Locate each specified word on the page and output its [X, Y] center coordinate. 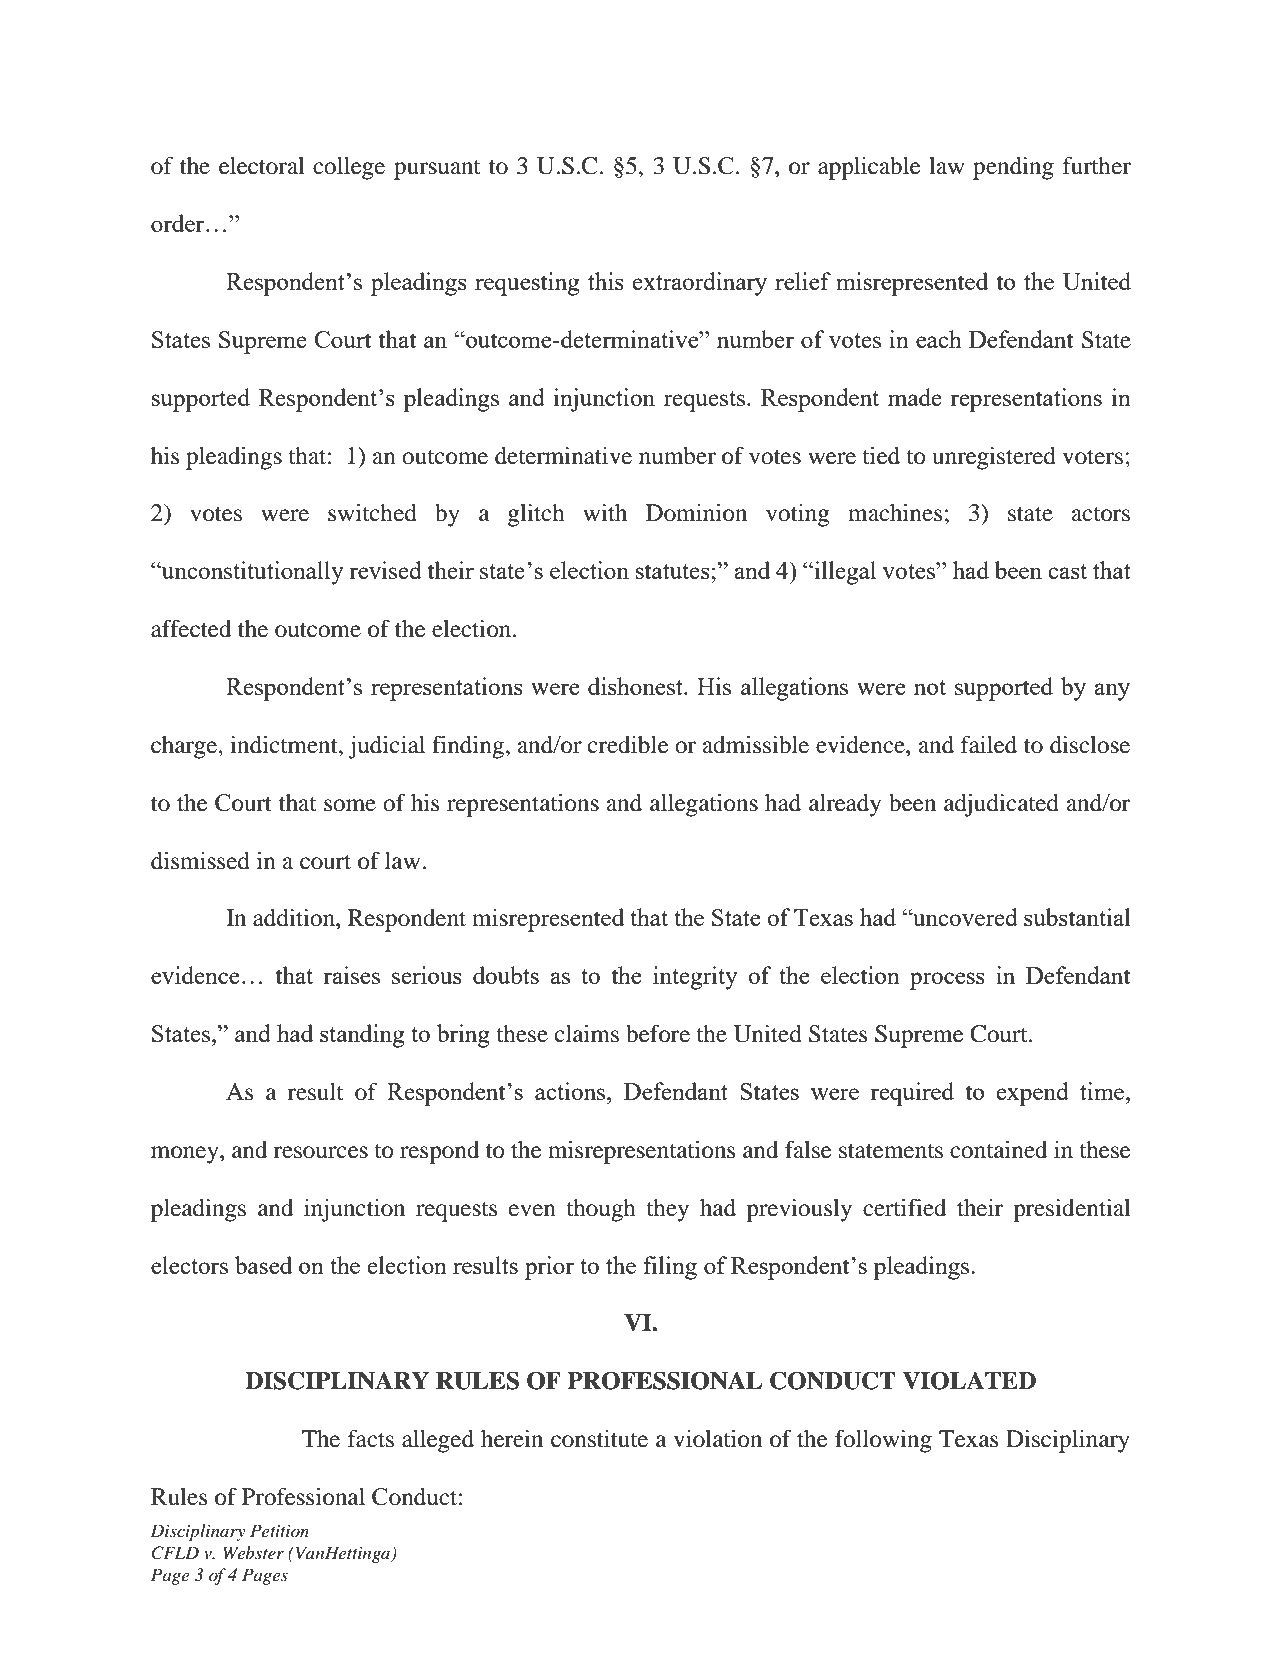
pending [1013, 168]
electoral [262, 166]
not [930, 687]
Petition [279, 1530]
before [658, 1034]
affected [191, 629]
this [606, 281]
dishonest [636, 686]
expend [1033, 1094]
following [883, 1441]
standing [362, 1036]
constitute [599, 1439]
